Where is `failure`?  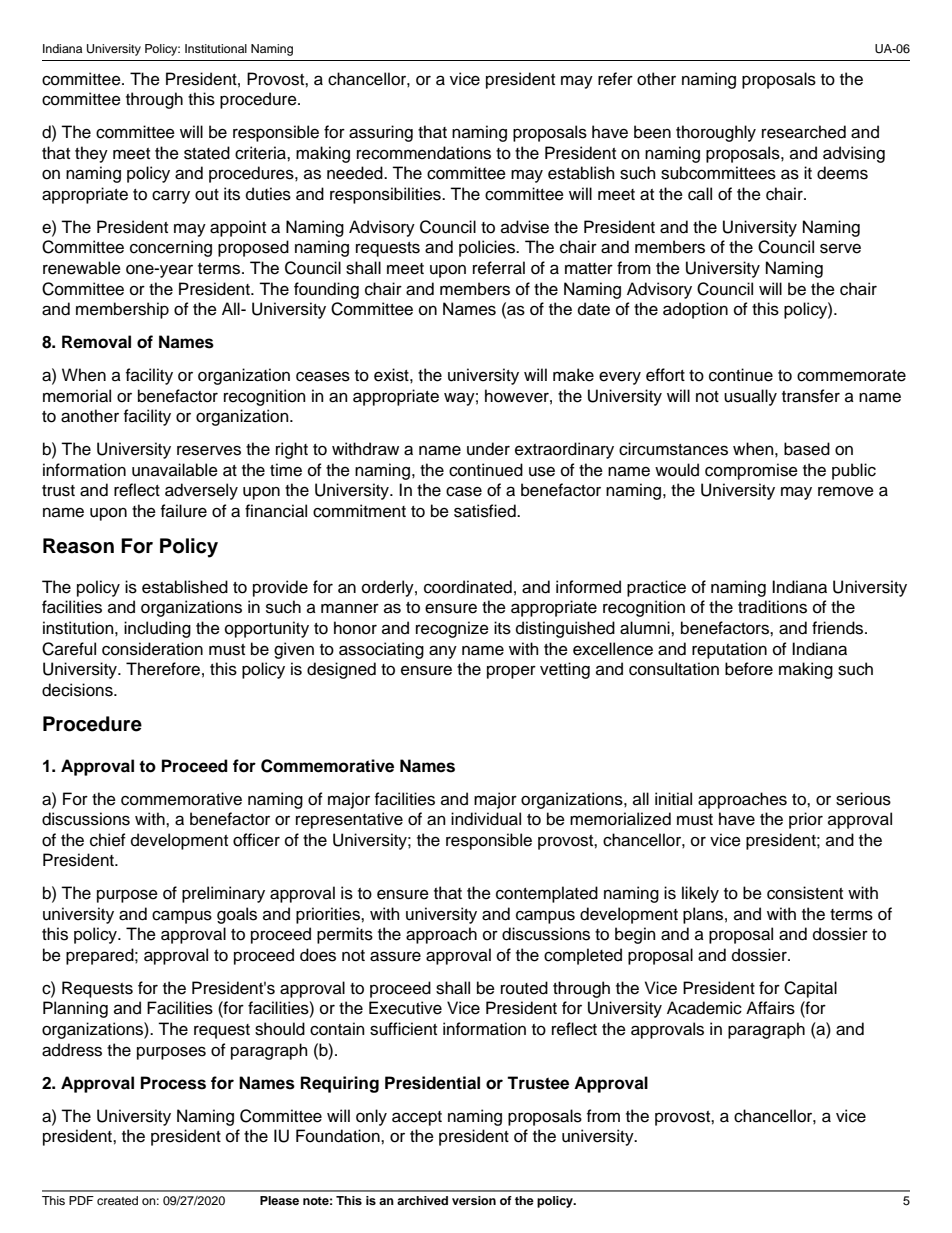
failure is located at coordinates (184, 511).
